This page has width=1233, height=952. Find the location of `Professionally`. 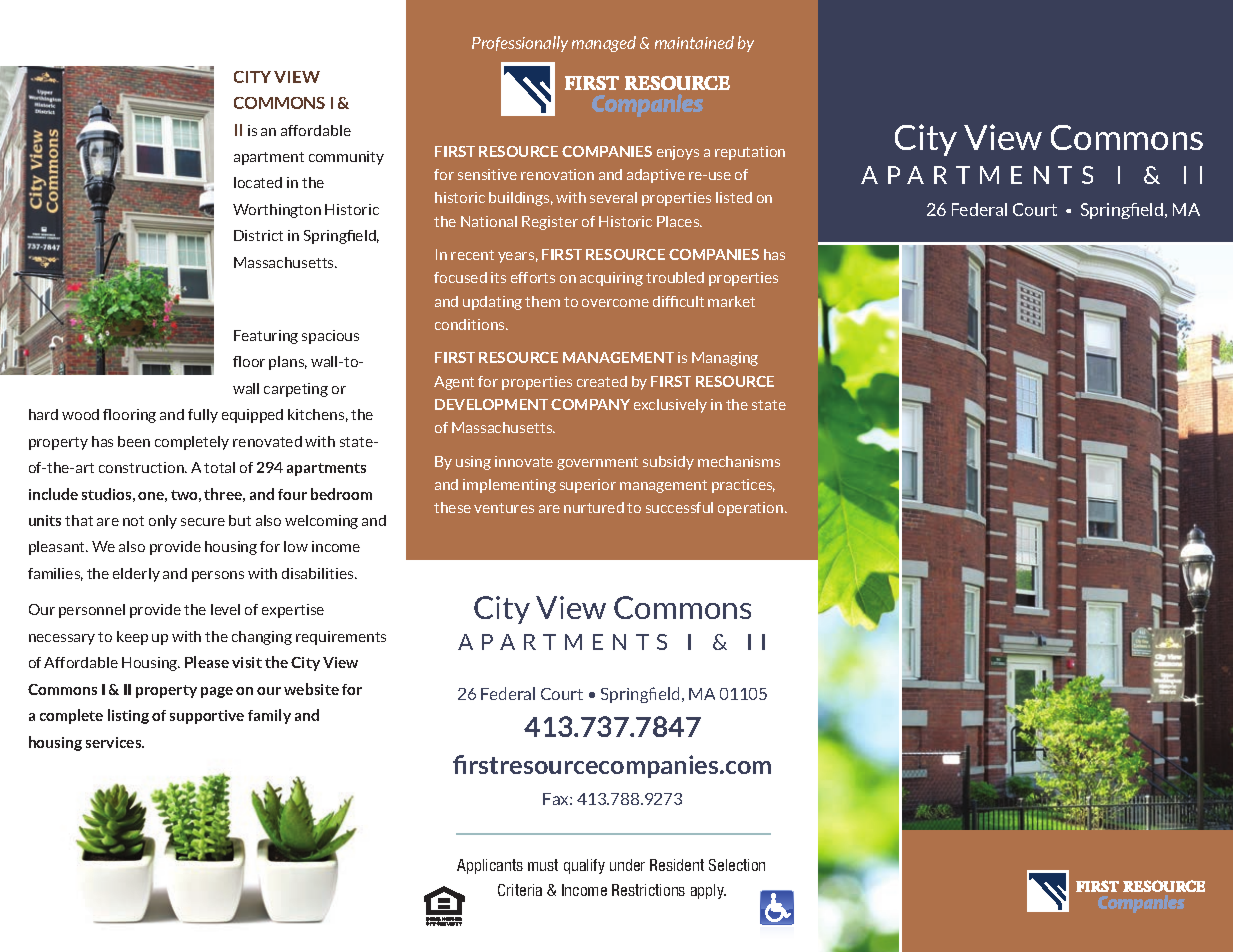

Professionally is located at coordinates (520, 44).
